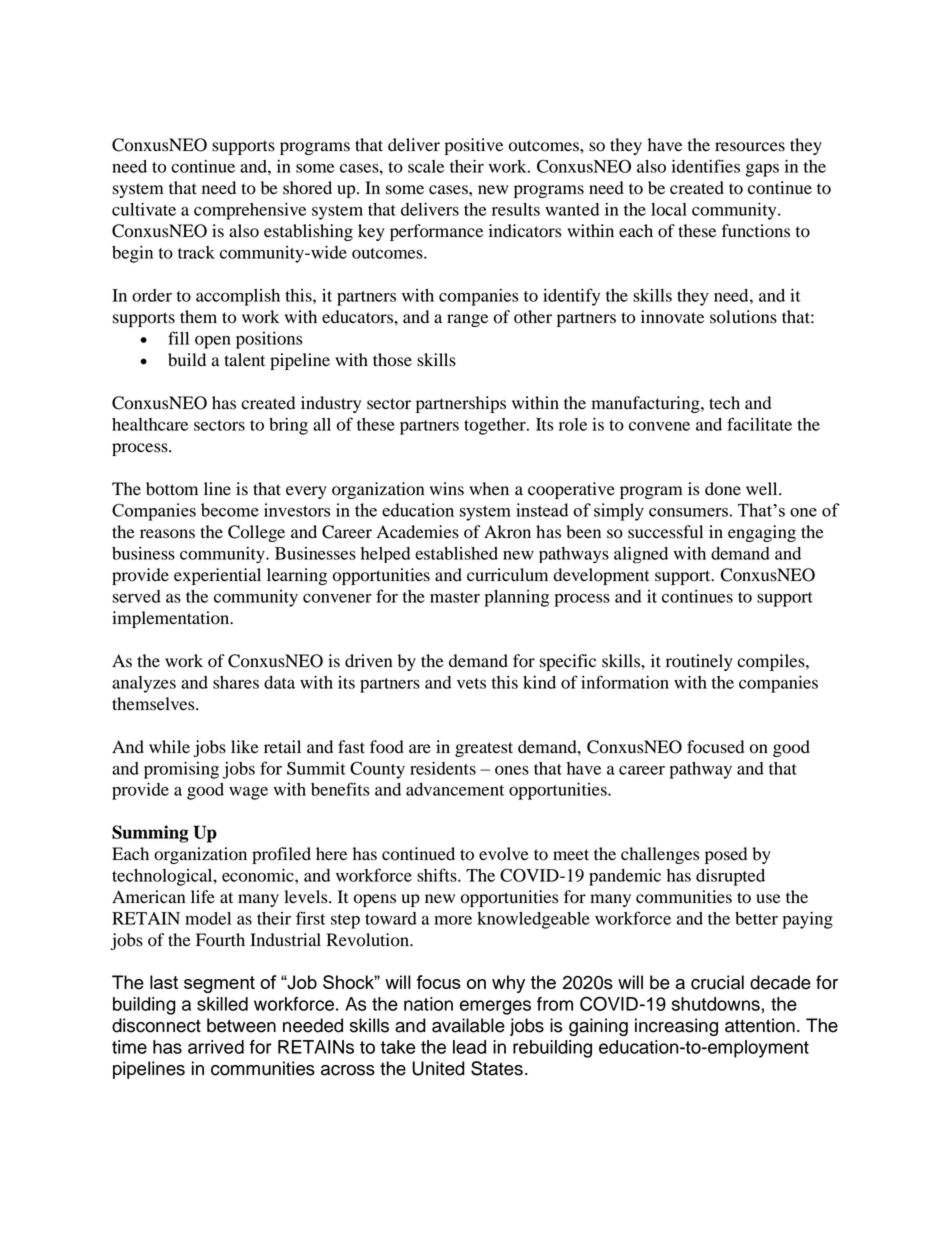  Describe the element at coordinates (216, 1047) in the screenshot. I see `arrived` at that location.
